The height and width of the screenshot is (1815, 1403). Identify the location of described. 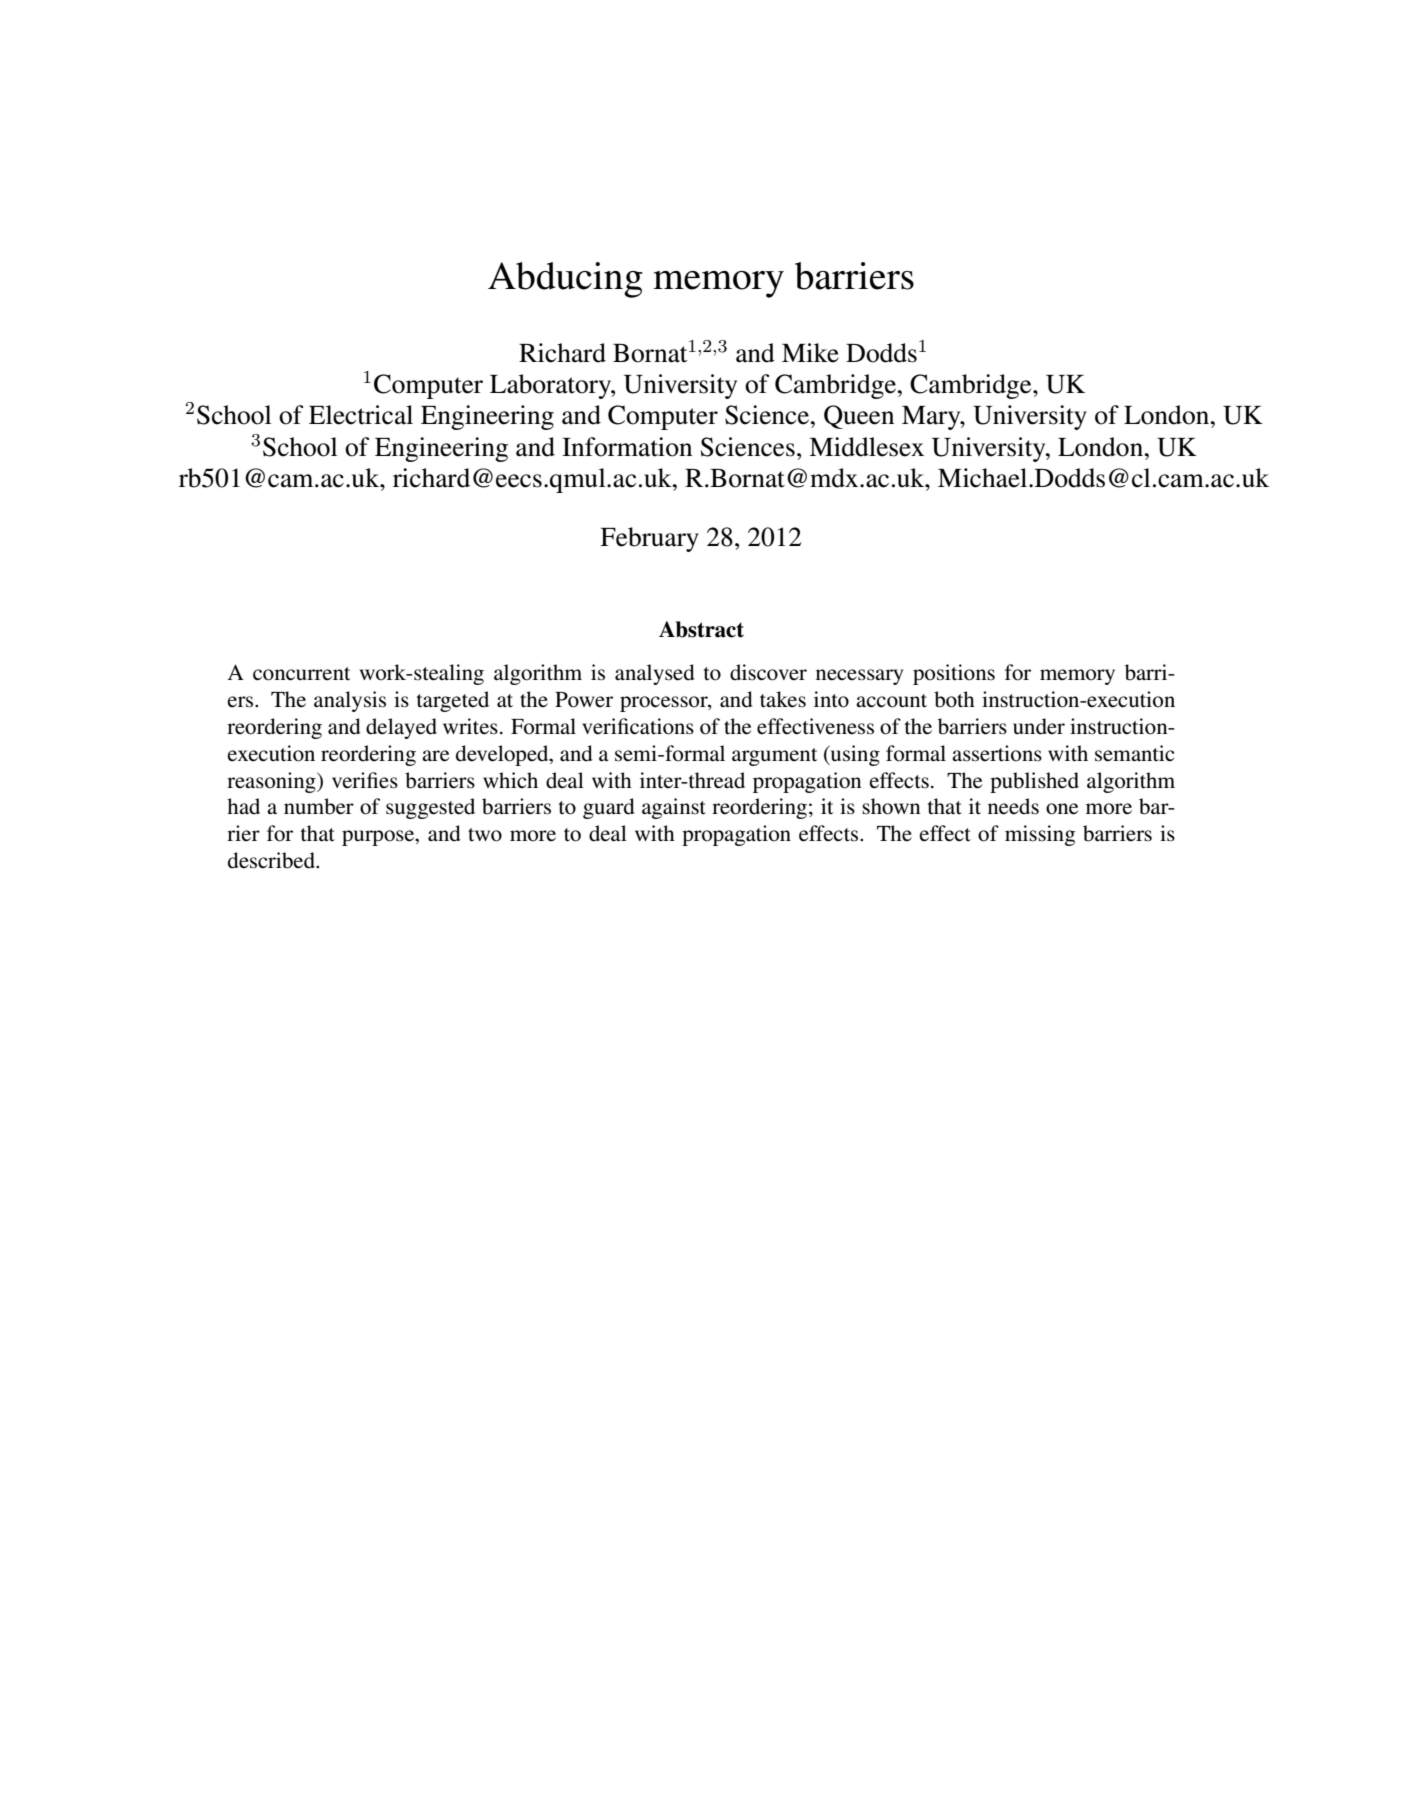
(272, 860).
